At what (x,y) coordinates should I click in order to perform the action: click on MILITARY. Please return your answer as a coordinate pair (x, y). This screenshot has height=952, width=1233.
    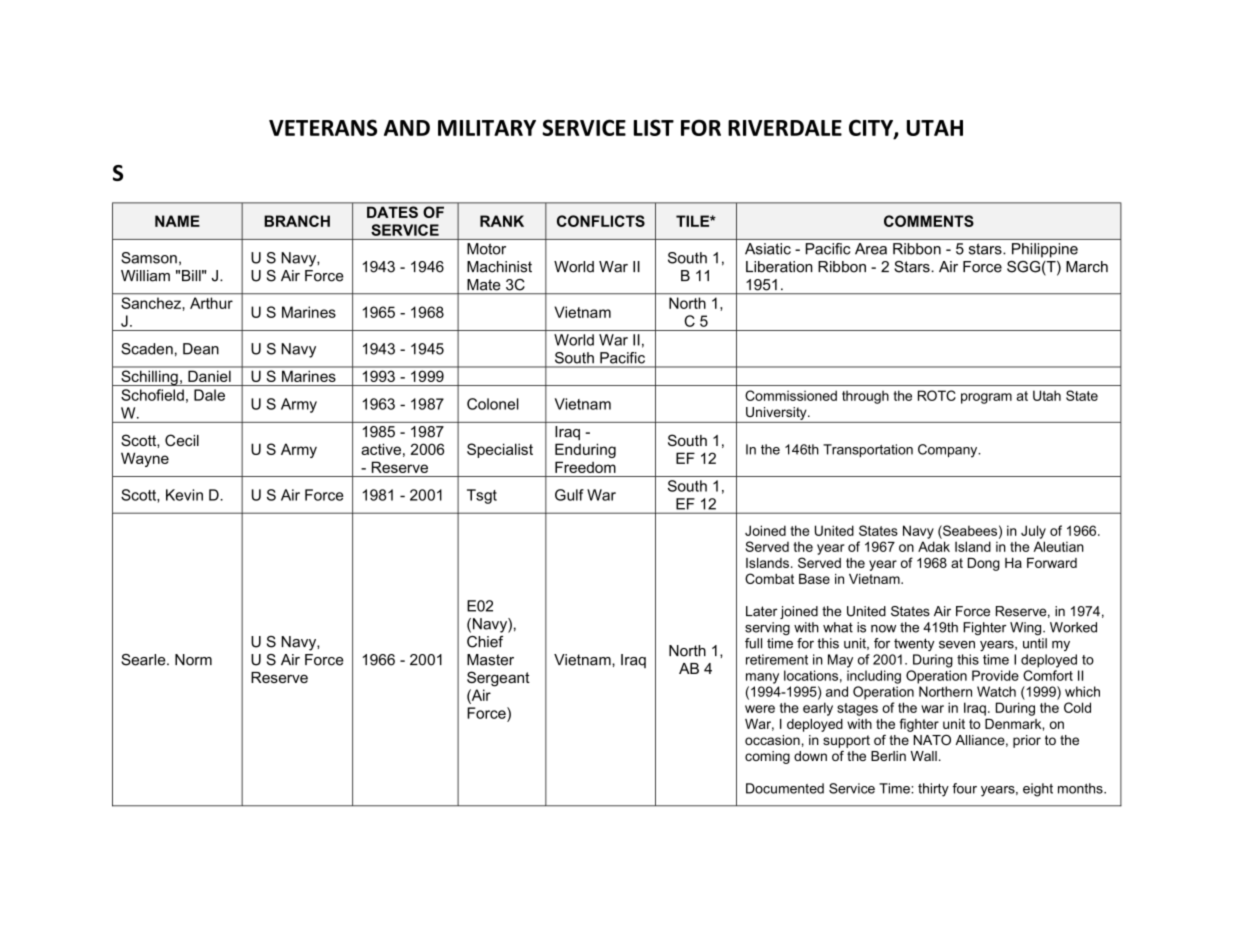
    Looking at the image, I should click on (487, 128).
